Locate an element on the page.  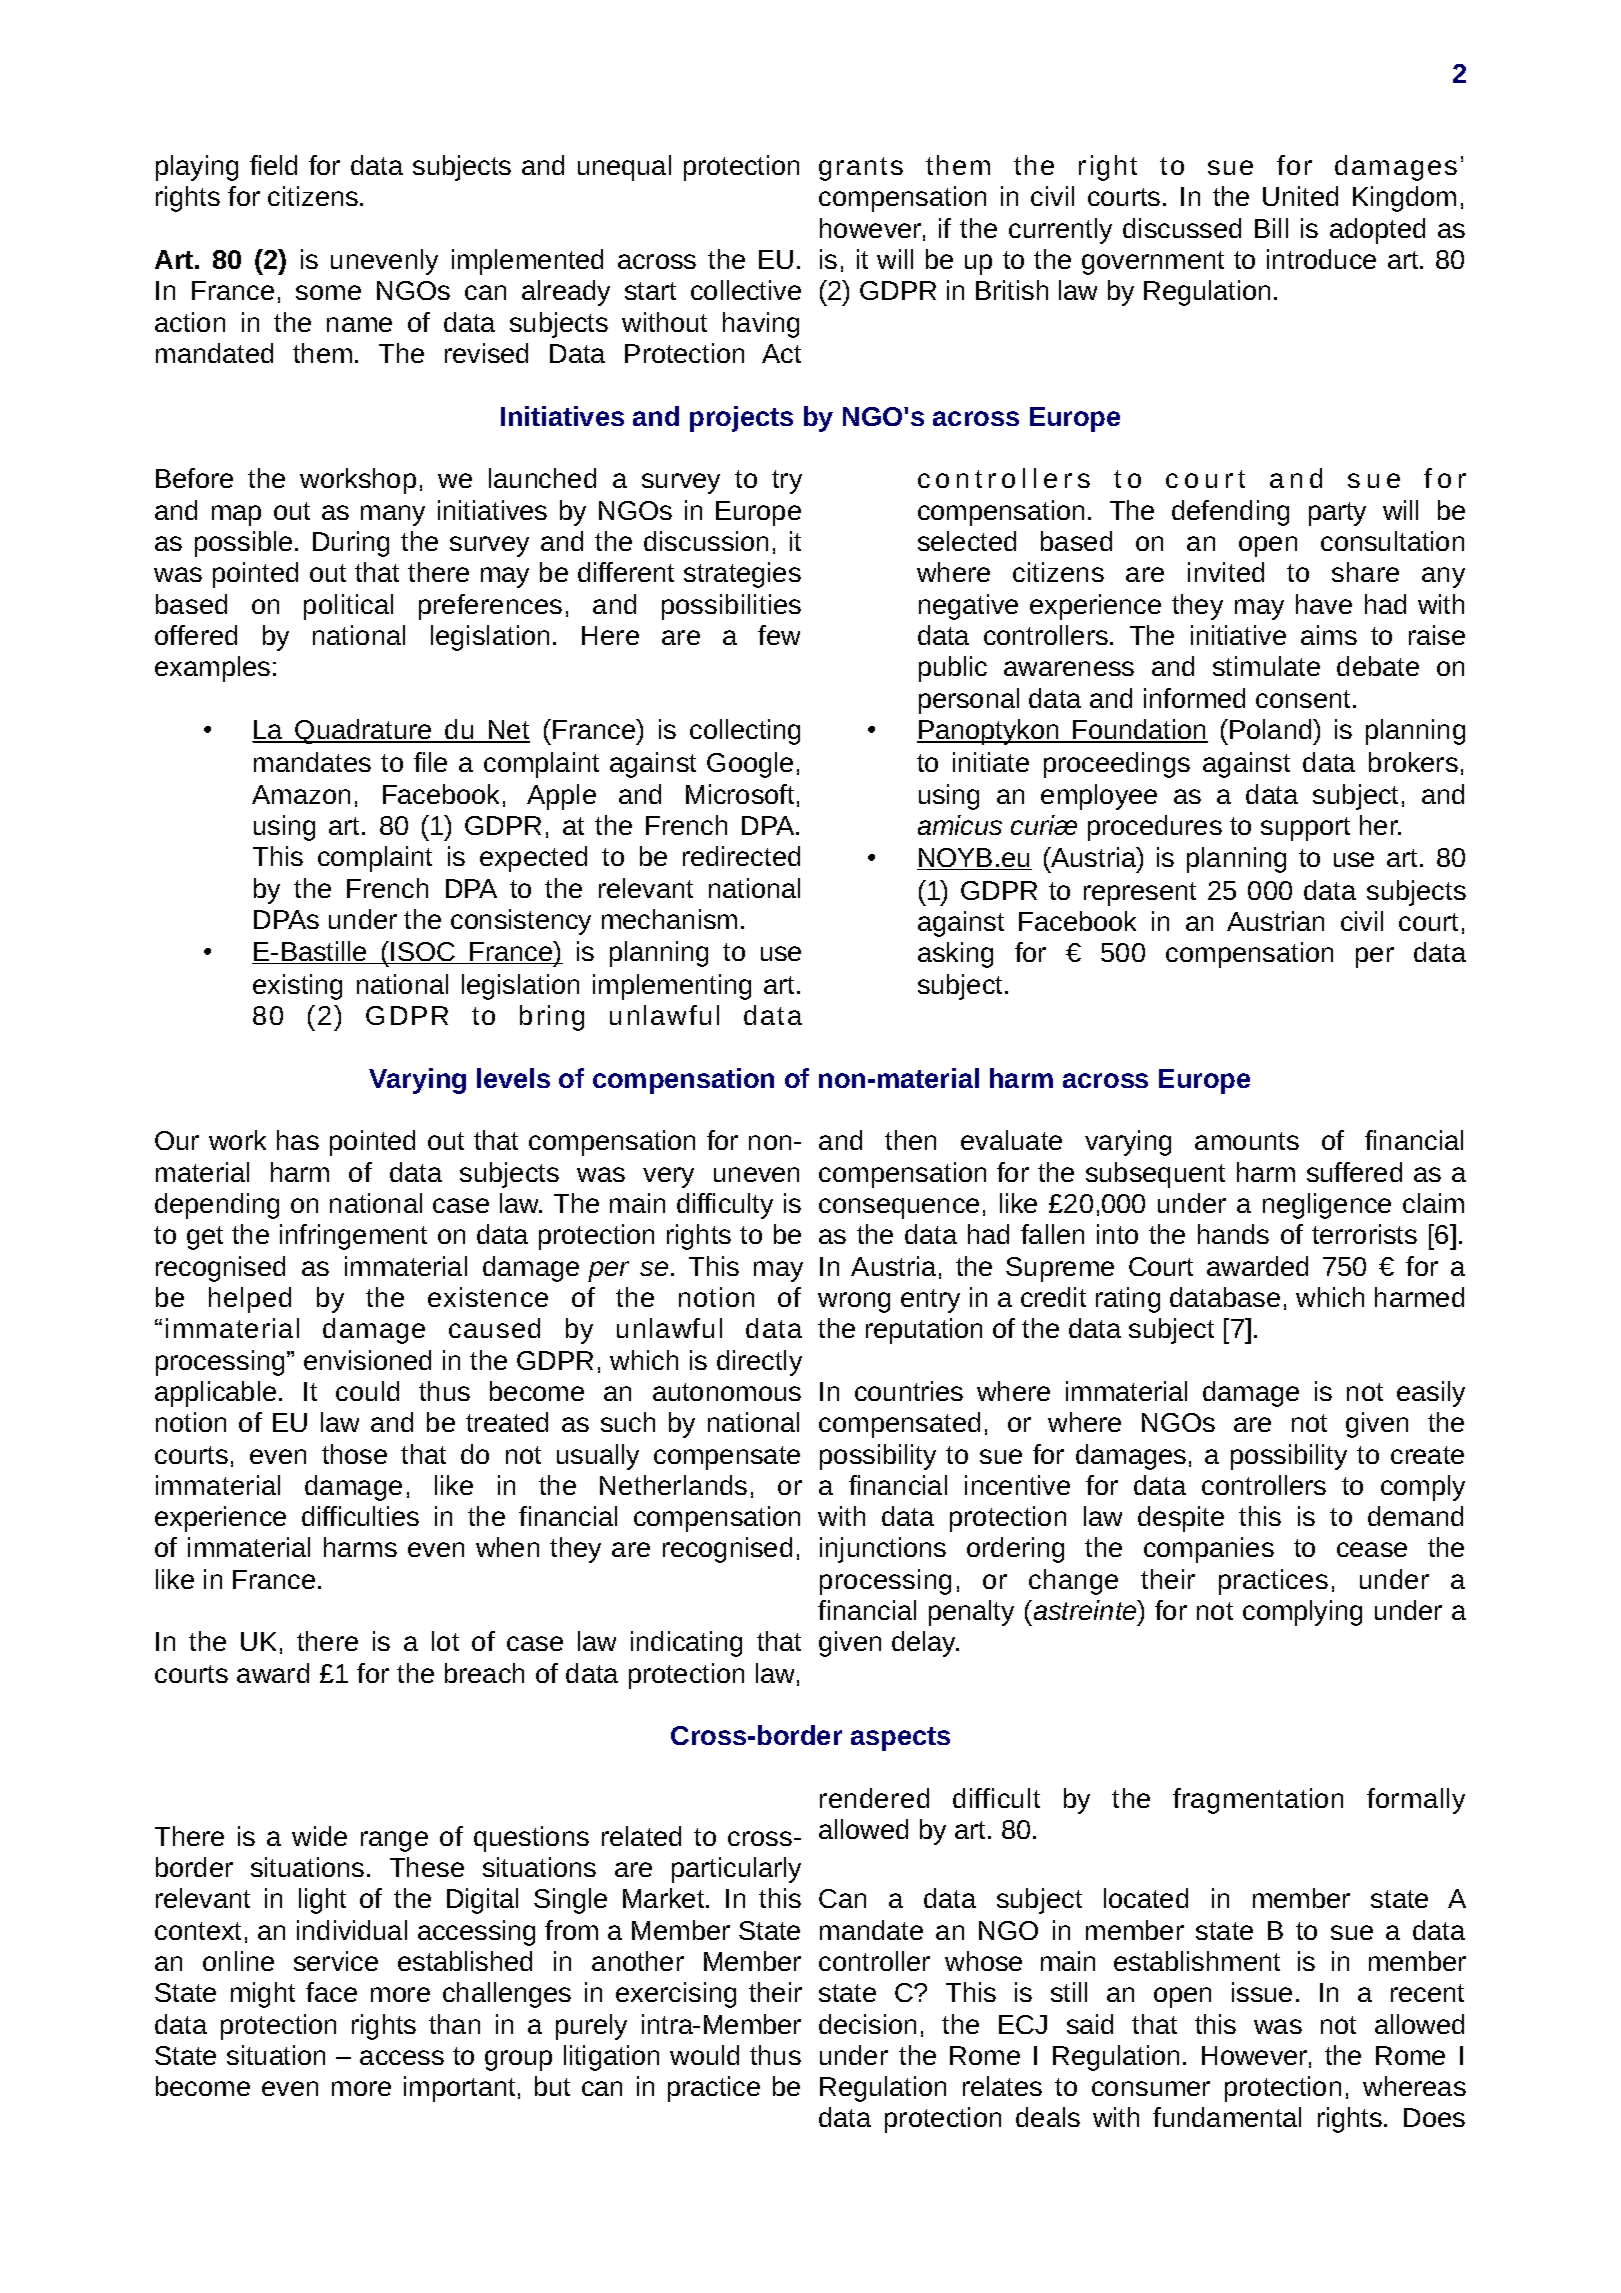
might is located at coordinates (263, 1995).
